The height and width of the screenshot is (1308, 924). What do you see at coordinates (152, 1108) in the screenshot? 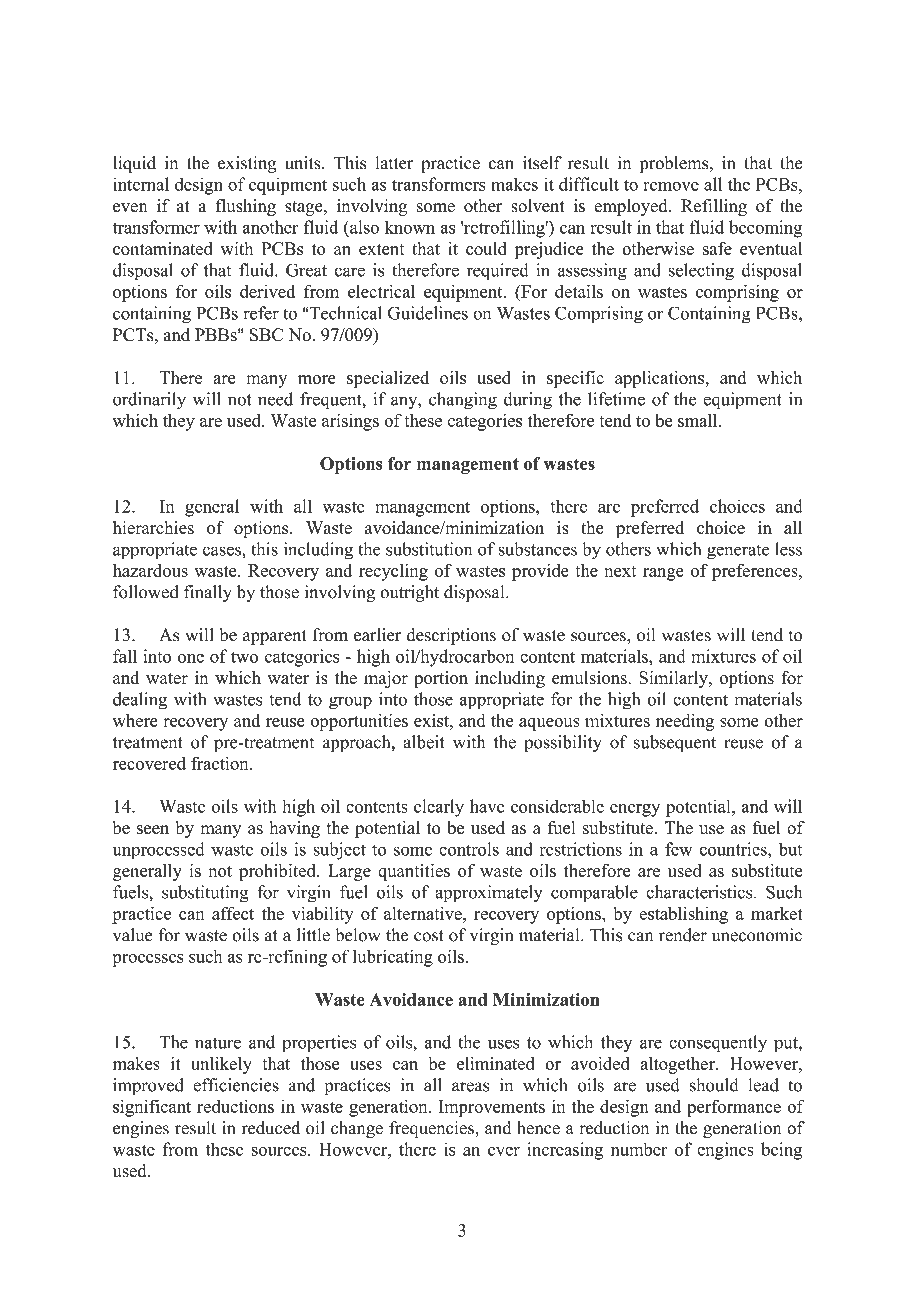
I see `significant` at bounding box center [152, 1108].
